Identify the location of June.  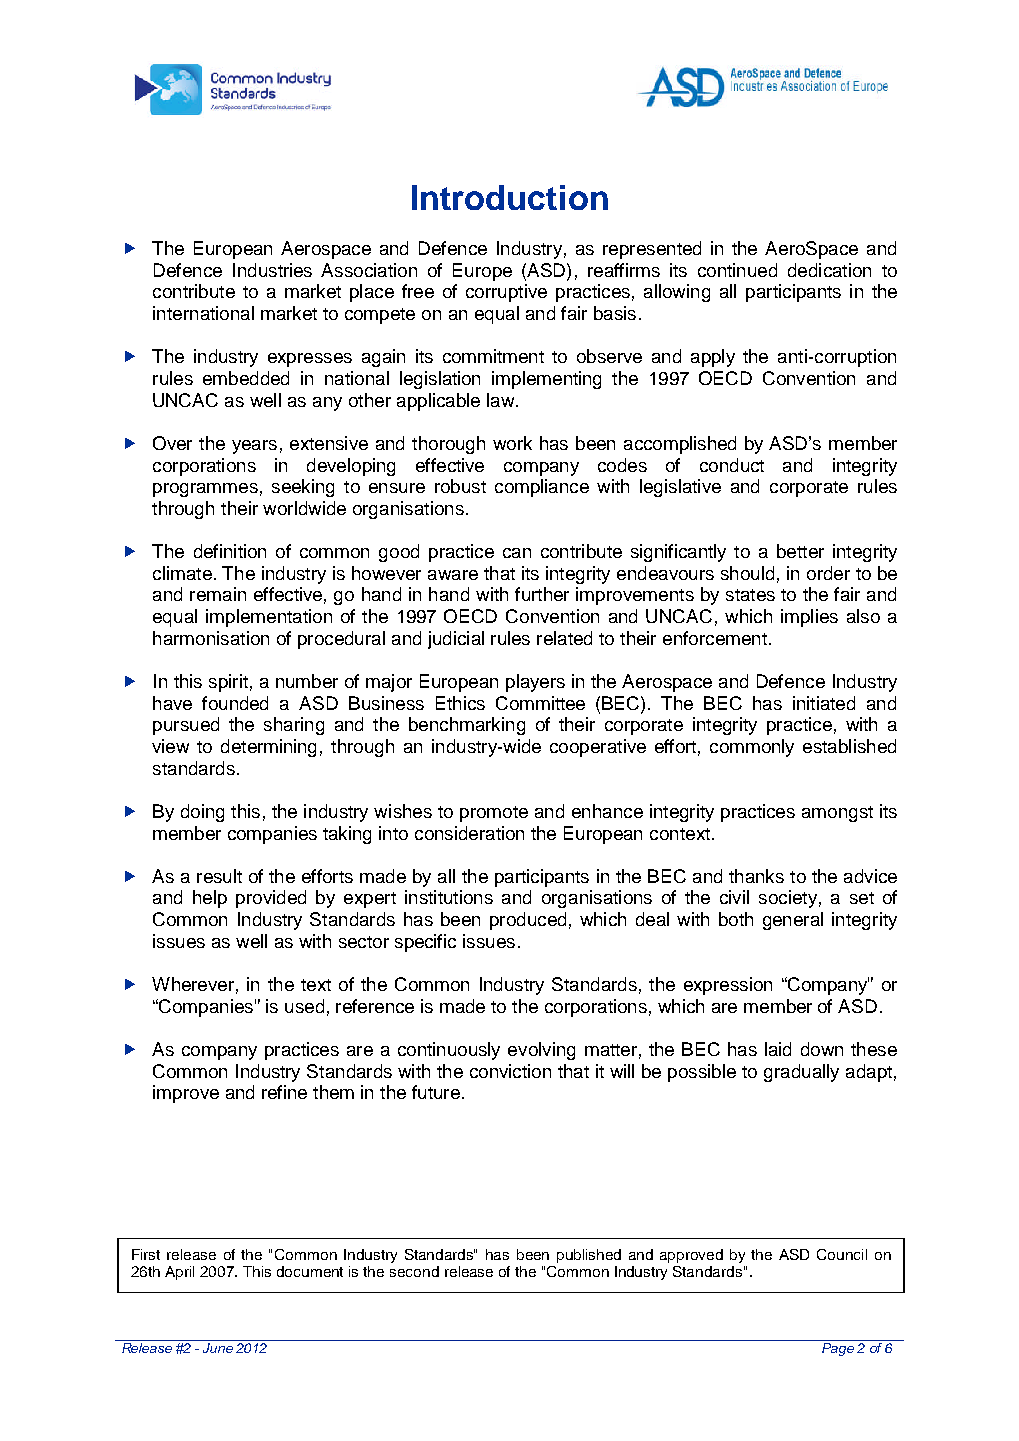
(218, 1348).
